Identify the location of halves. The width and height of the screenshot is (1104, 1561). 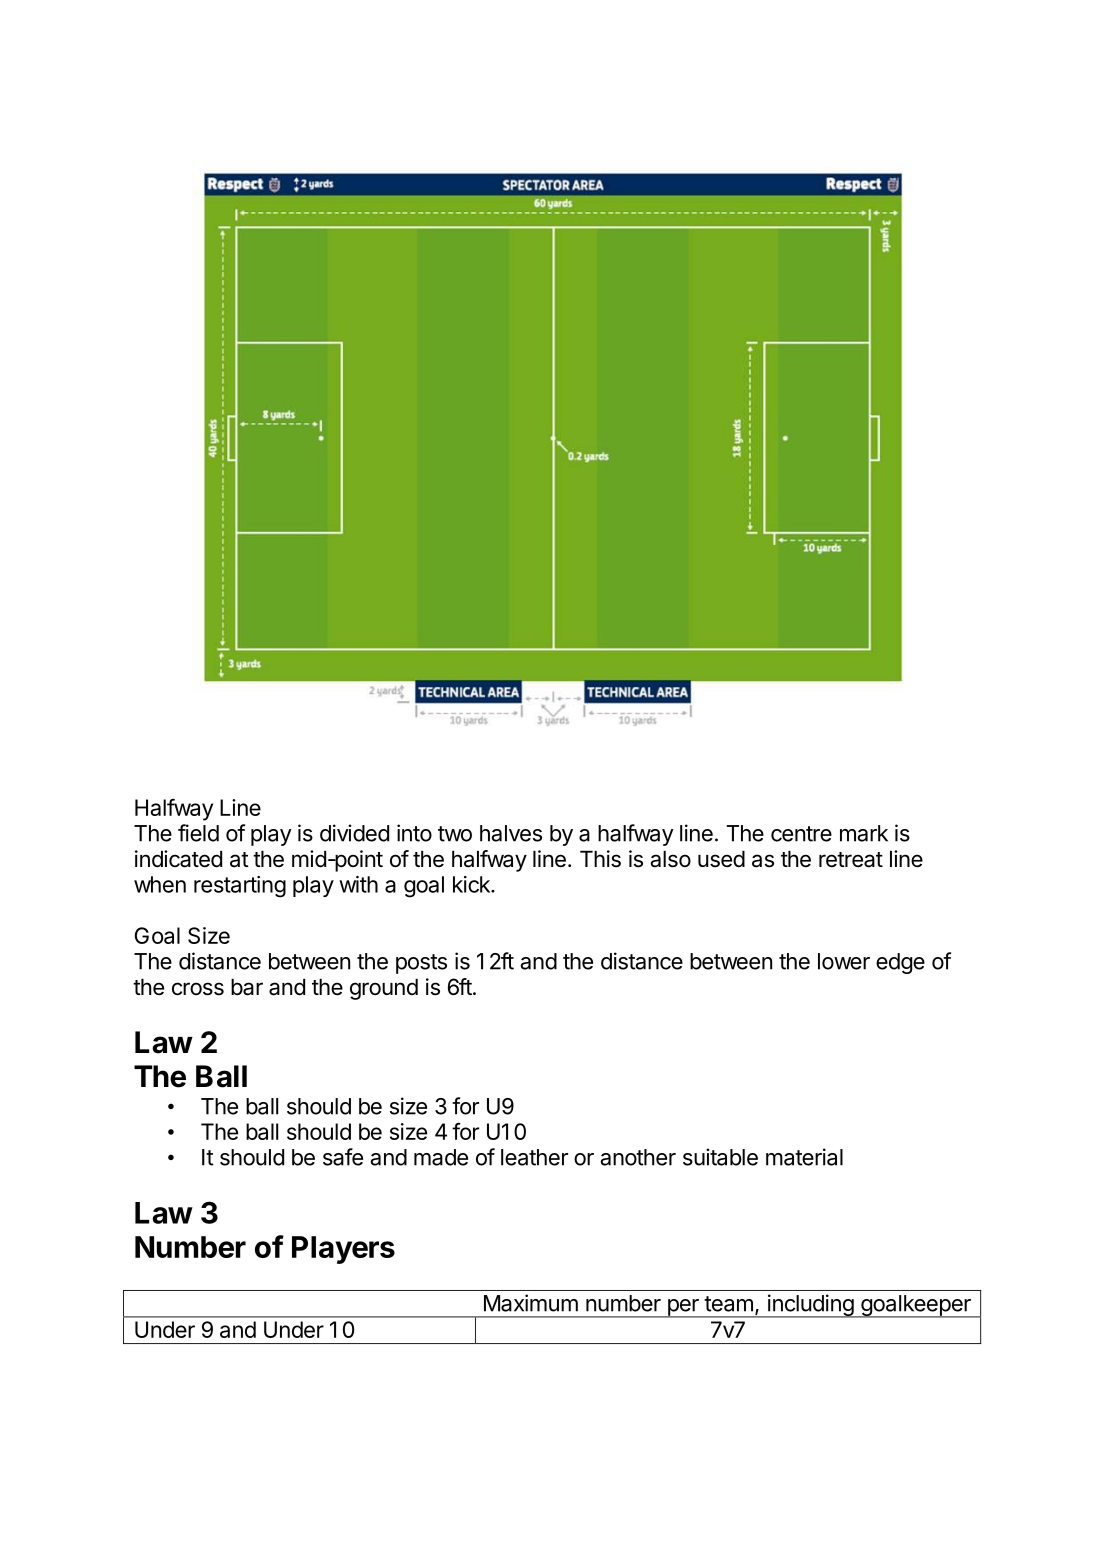
(511, 833).
